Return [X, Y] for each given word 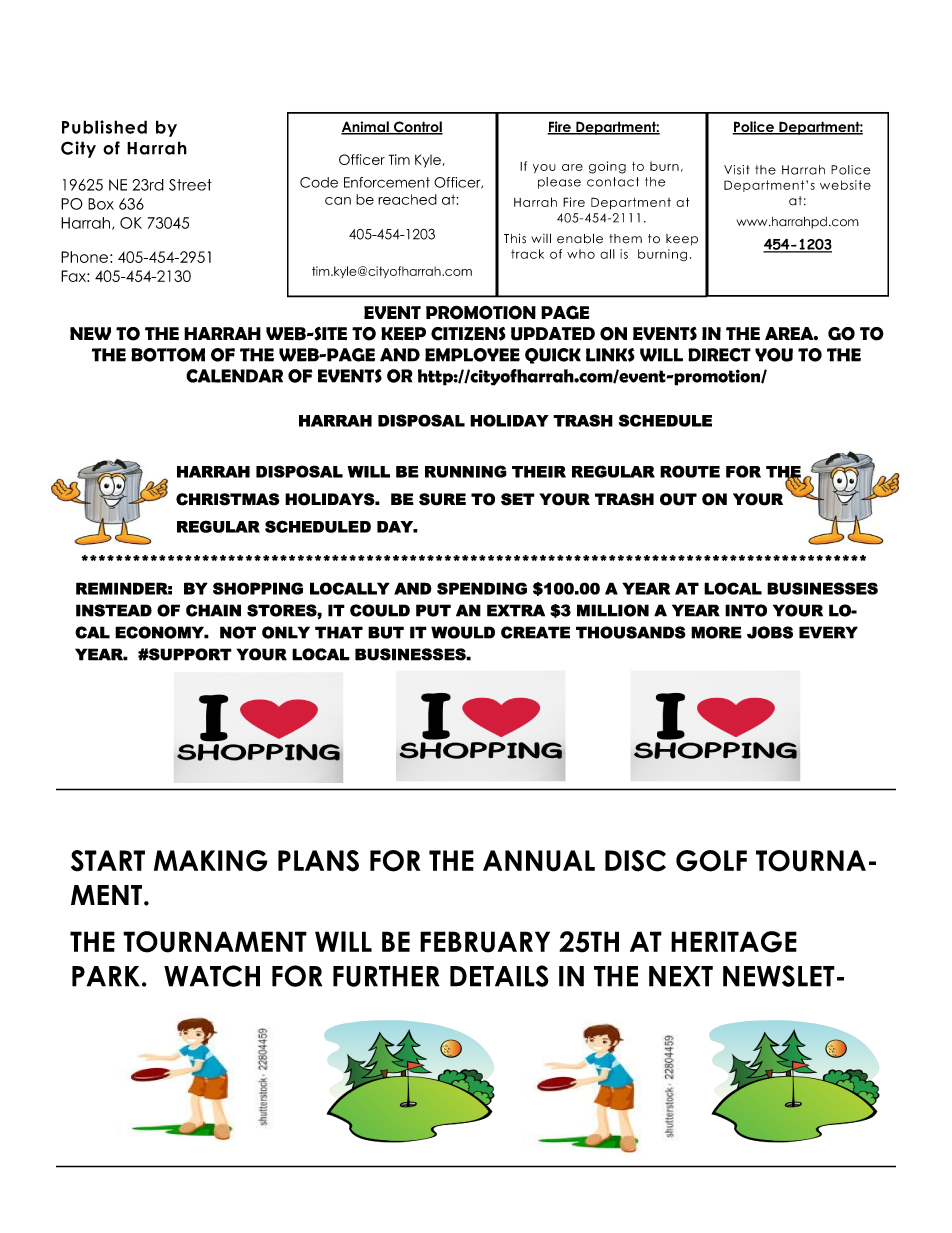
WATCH [212, 976]
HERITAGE [734, 942]
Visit [737, 170]
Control [417, 128]
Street [190, 185]
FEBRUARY [485, 942]
